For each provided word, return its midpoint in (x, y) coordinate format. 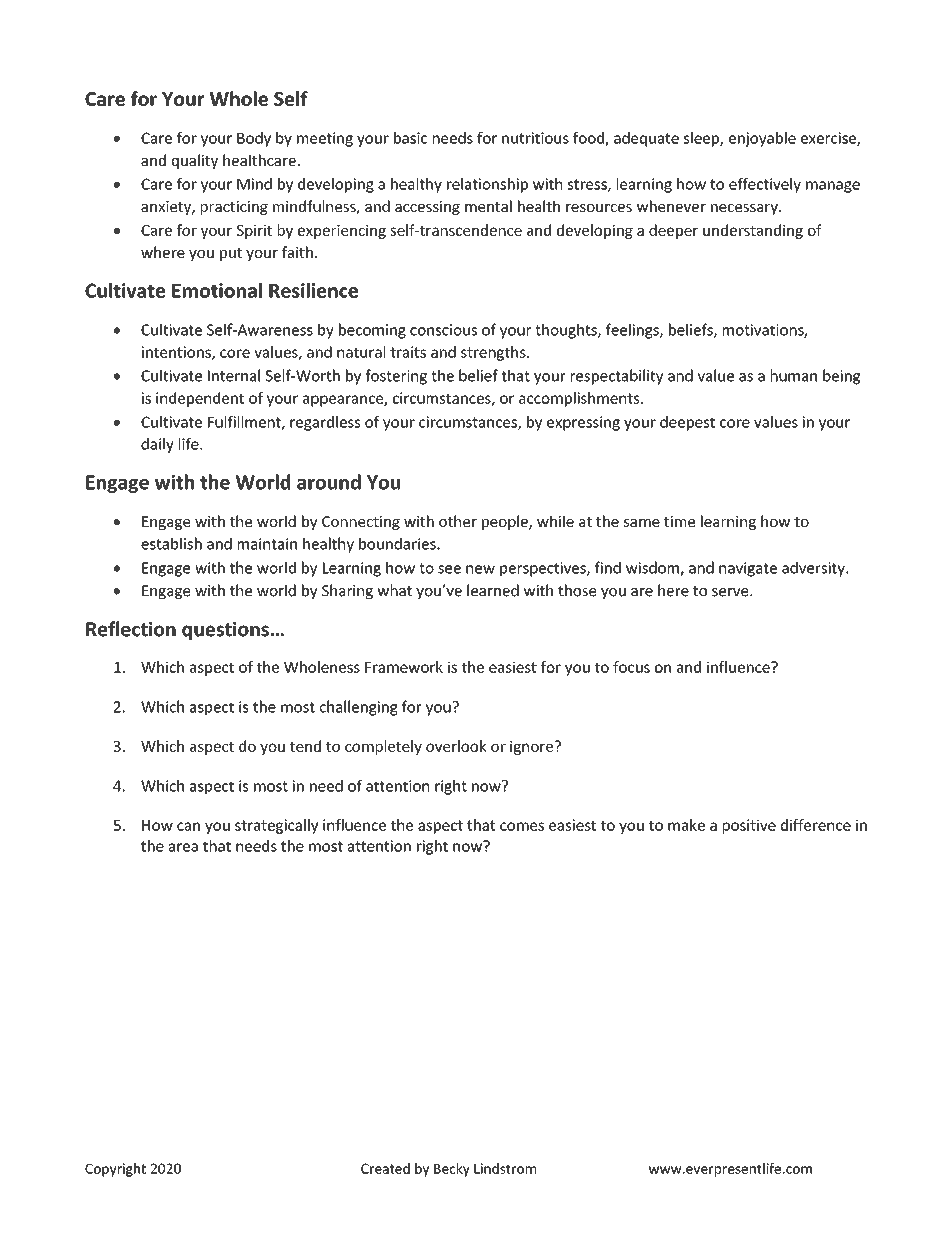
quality (195, 161)
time (679, 521)
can (188, 826)
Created (385, 1168)
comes (522, 826)
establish (171, 543)
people (506, 522)
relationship (487, 185)
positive (749, 826)
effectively (765, 185)
